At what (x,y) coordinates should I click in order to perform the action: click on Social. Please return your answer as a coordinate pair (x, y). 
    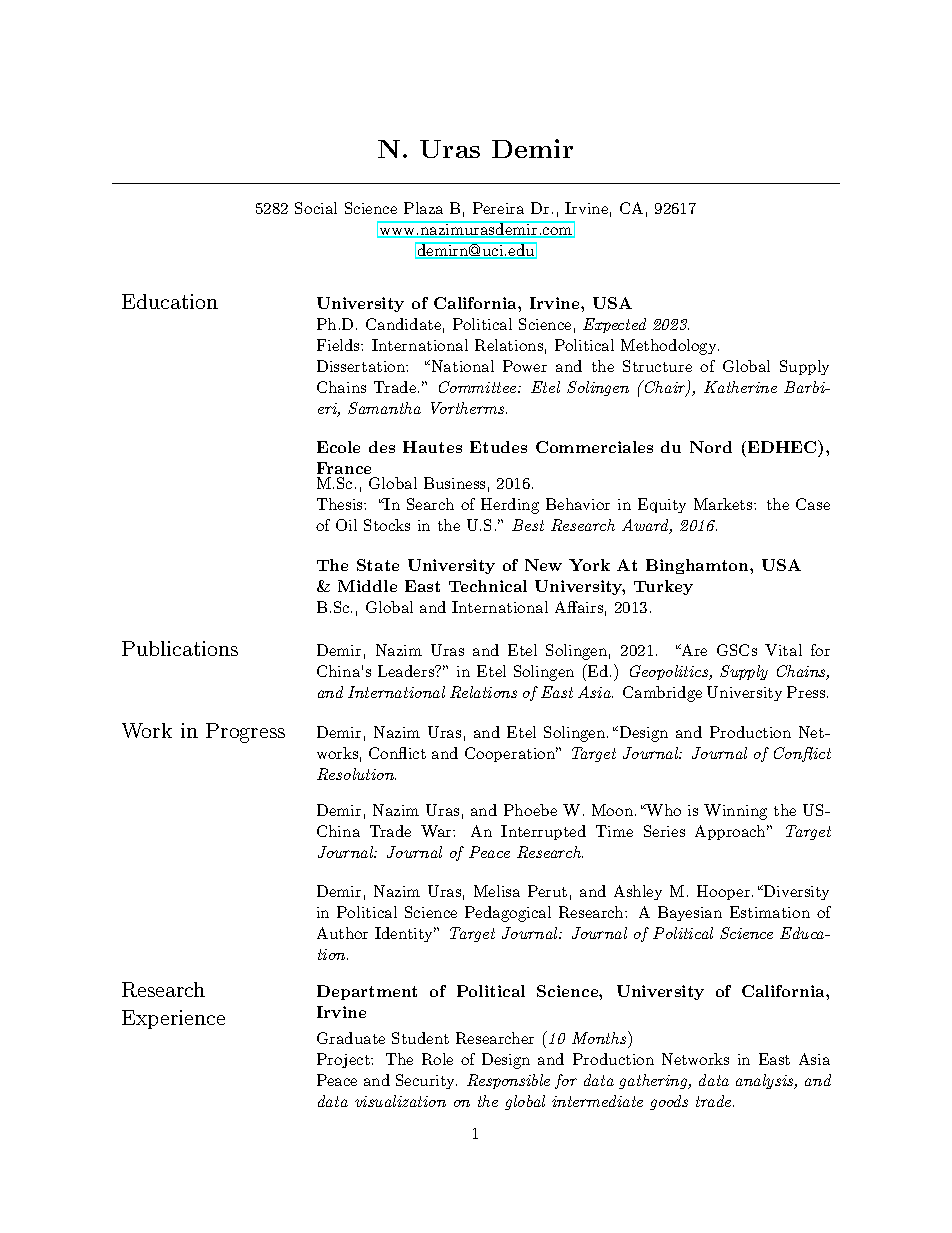
    Looking at the image, I should click on (316, 208).
